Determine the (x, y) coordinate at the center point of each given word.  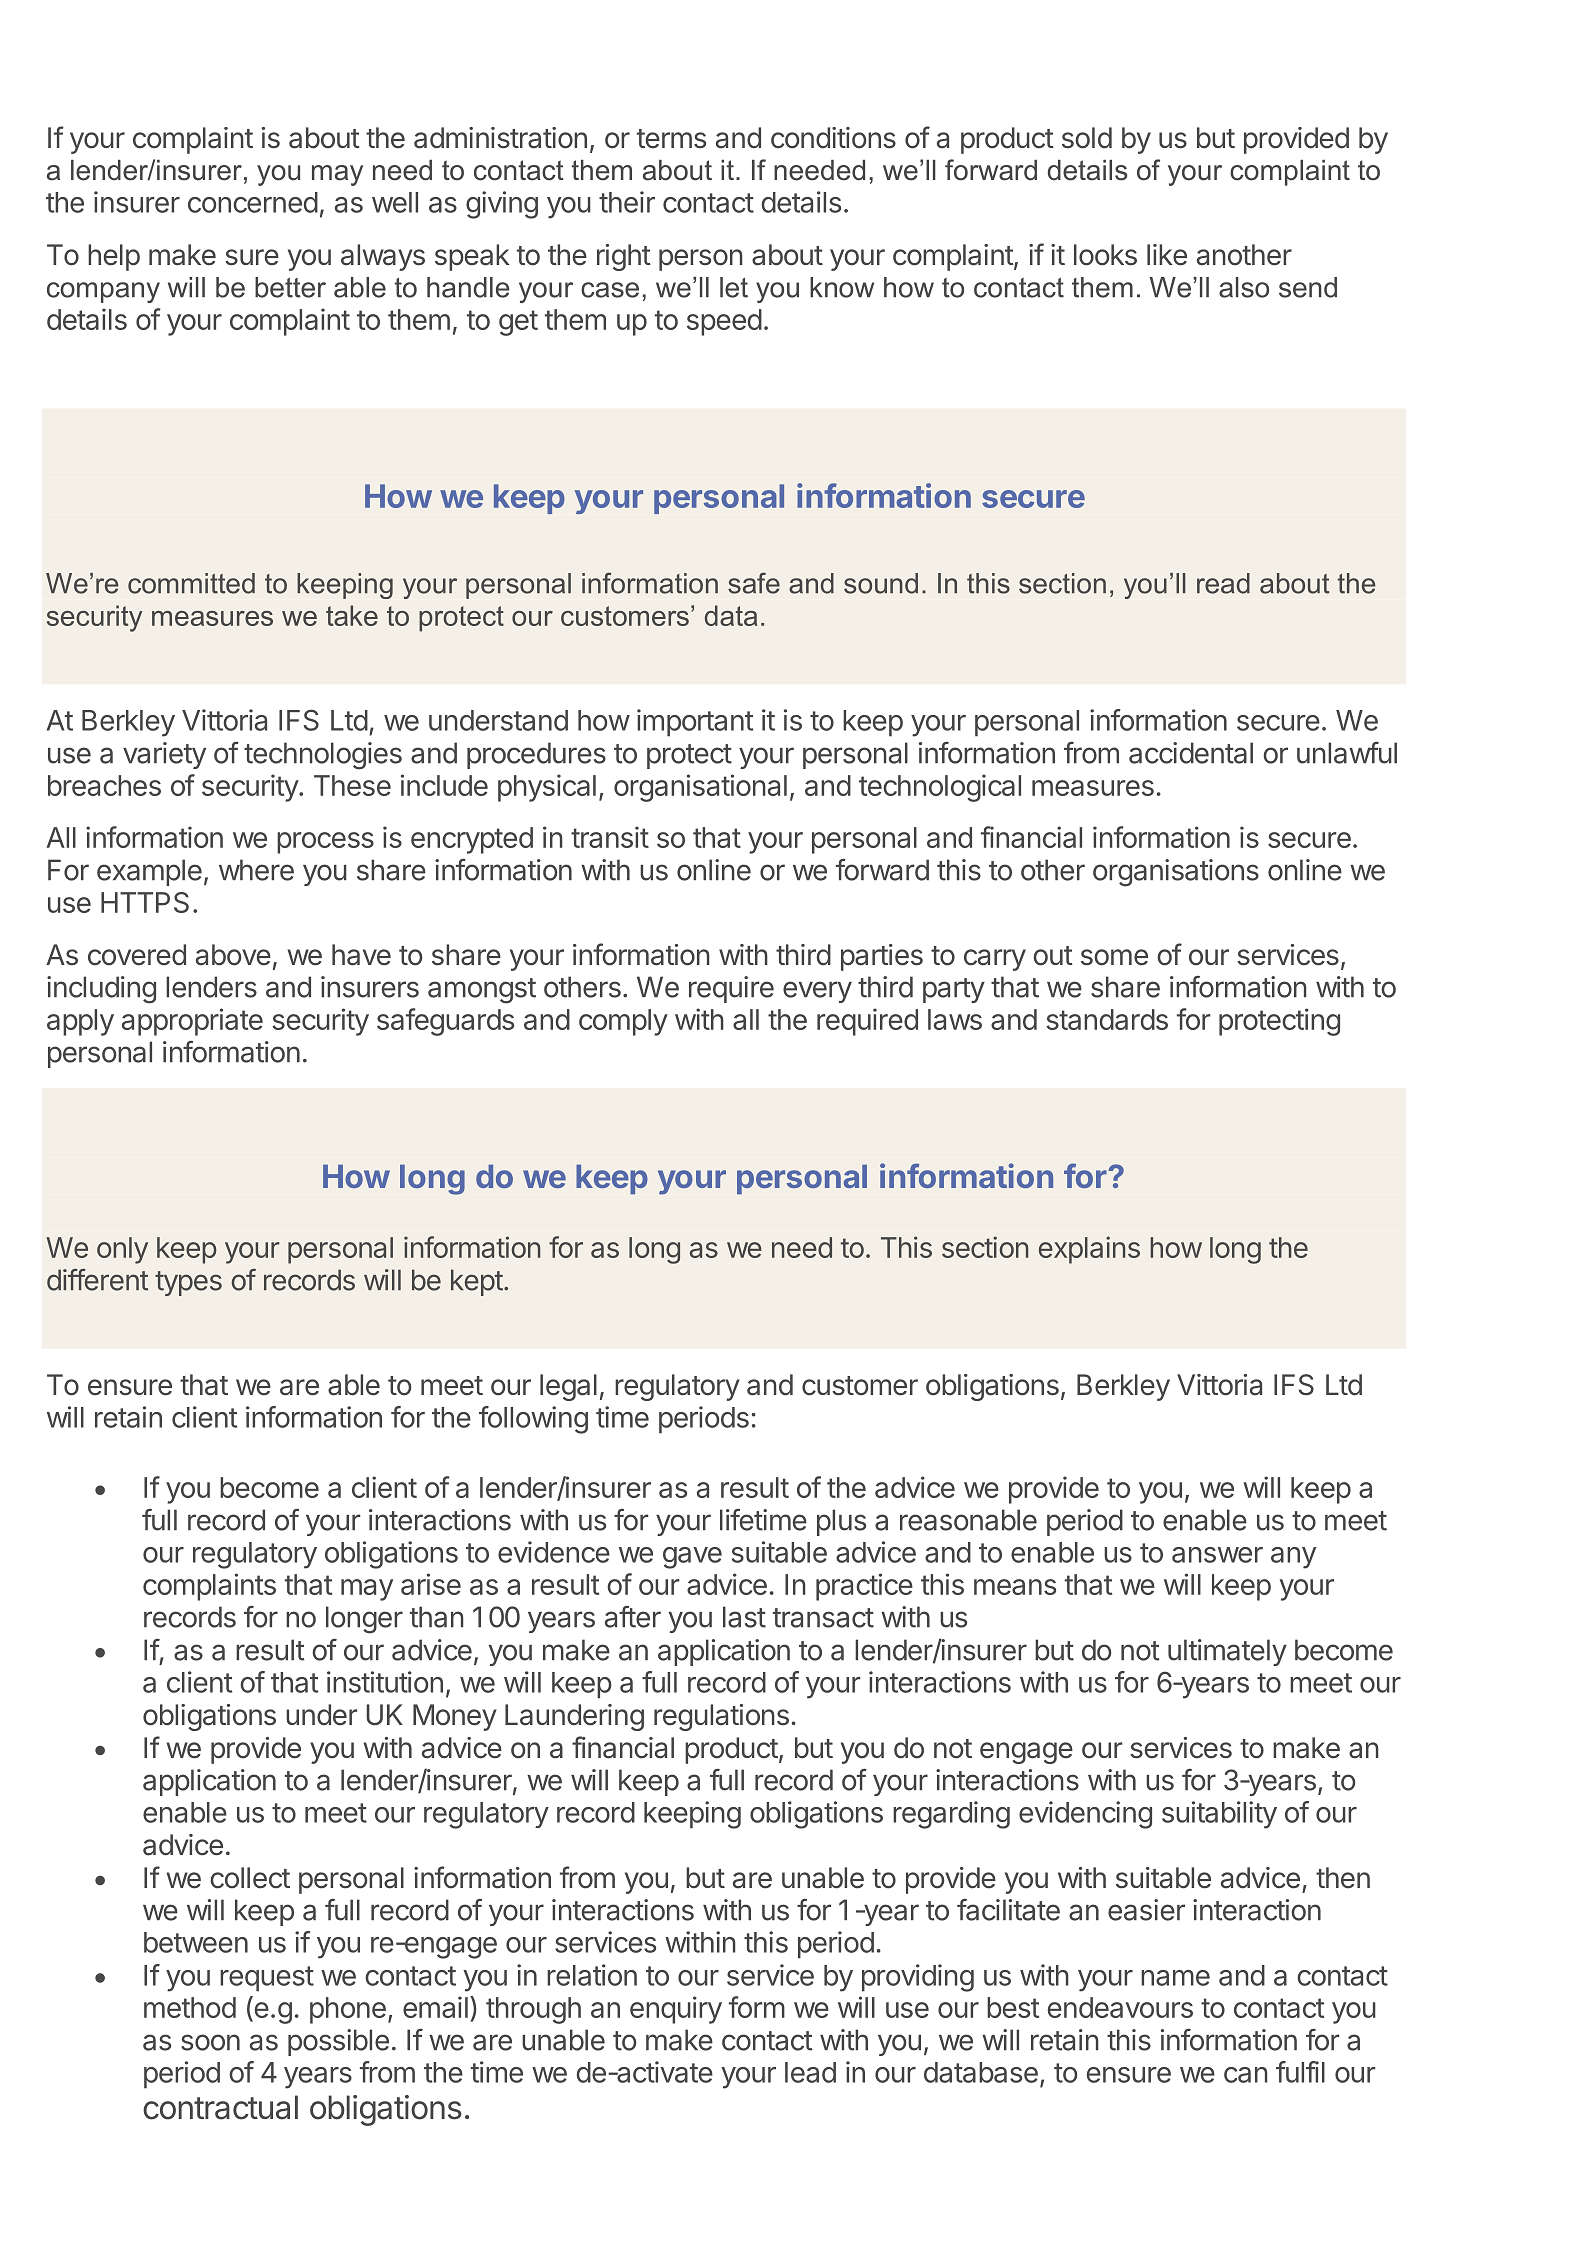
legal (568, 1387)
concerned (253, 202)
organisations (1176, 873)
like (1167, 255)
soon (210, 2042)
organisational (700, 788)
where (256, 870)
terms (671, 139)
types (188, 1283)
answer (1217, 1555)
